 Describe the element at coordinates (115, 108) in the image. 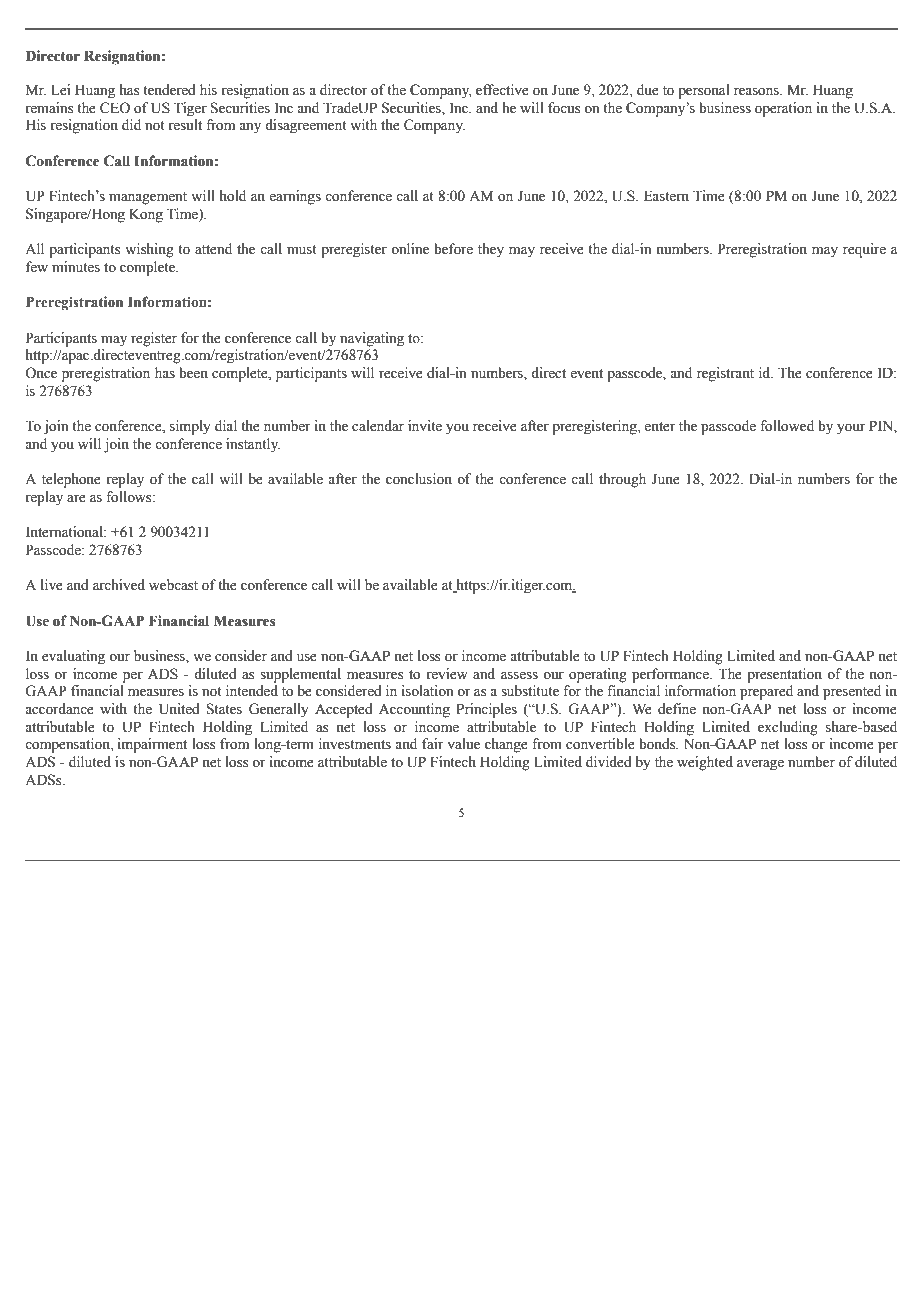

I see `CEO` at that location.
